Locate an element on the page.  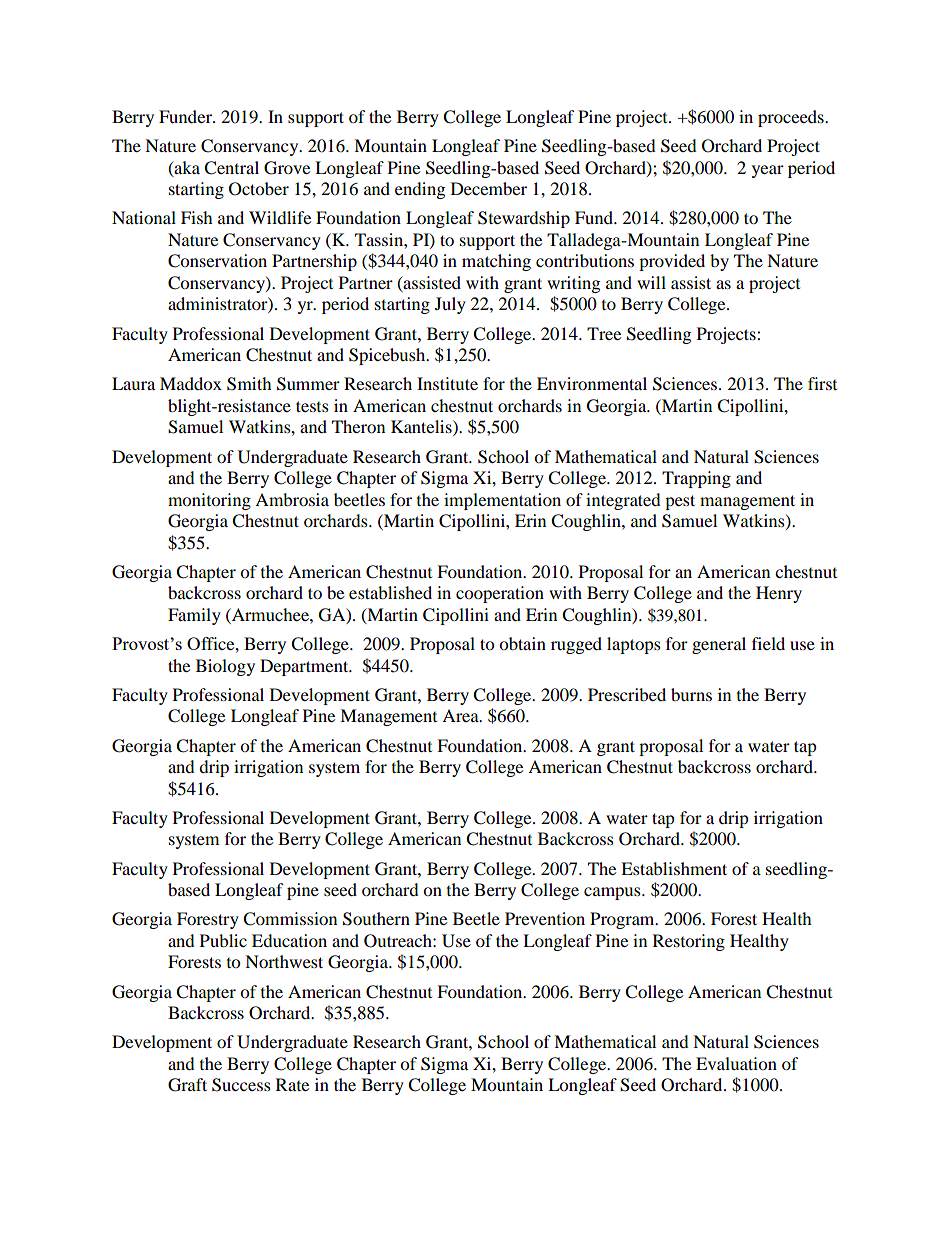
Central is located at coordinates (231, 168).
